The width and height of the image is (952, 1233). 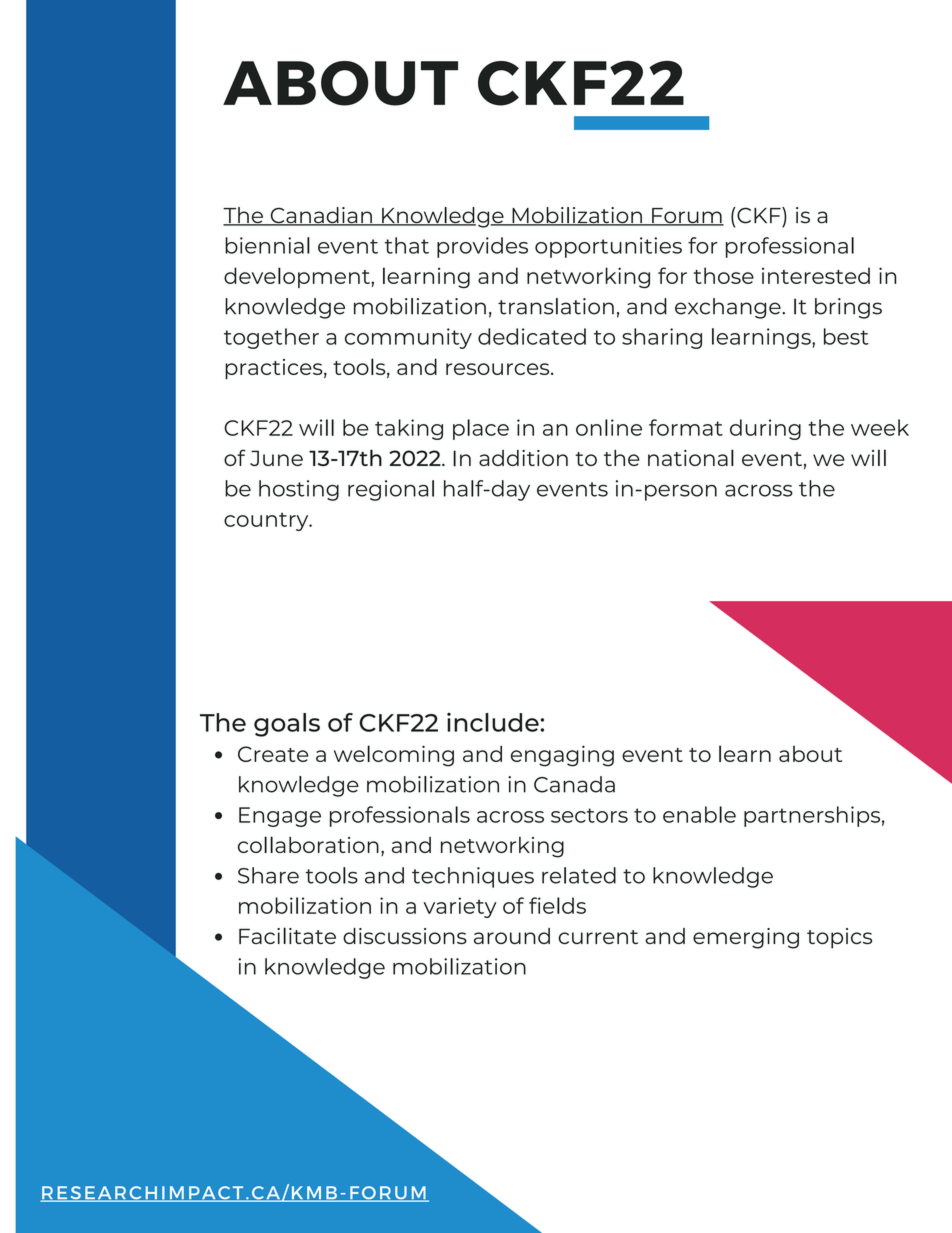 What do you see at coordinates (609, 427) in the image?
I see `online` at bounding box center [609, 427].
